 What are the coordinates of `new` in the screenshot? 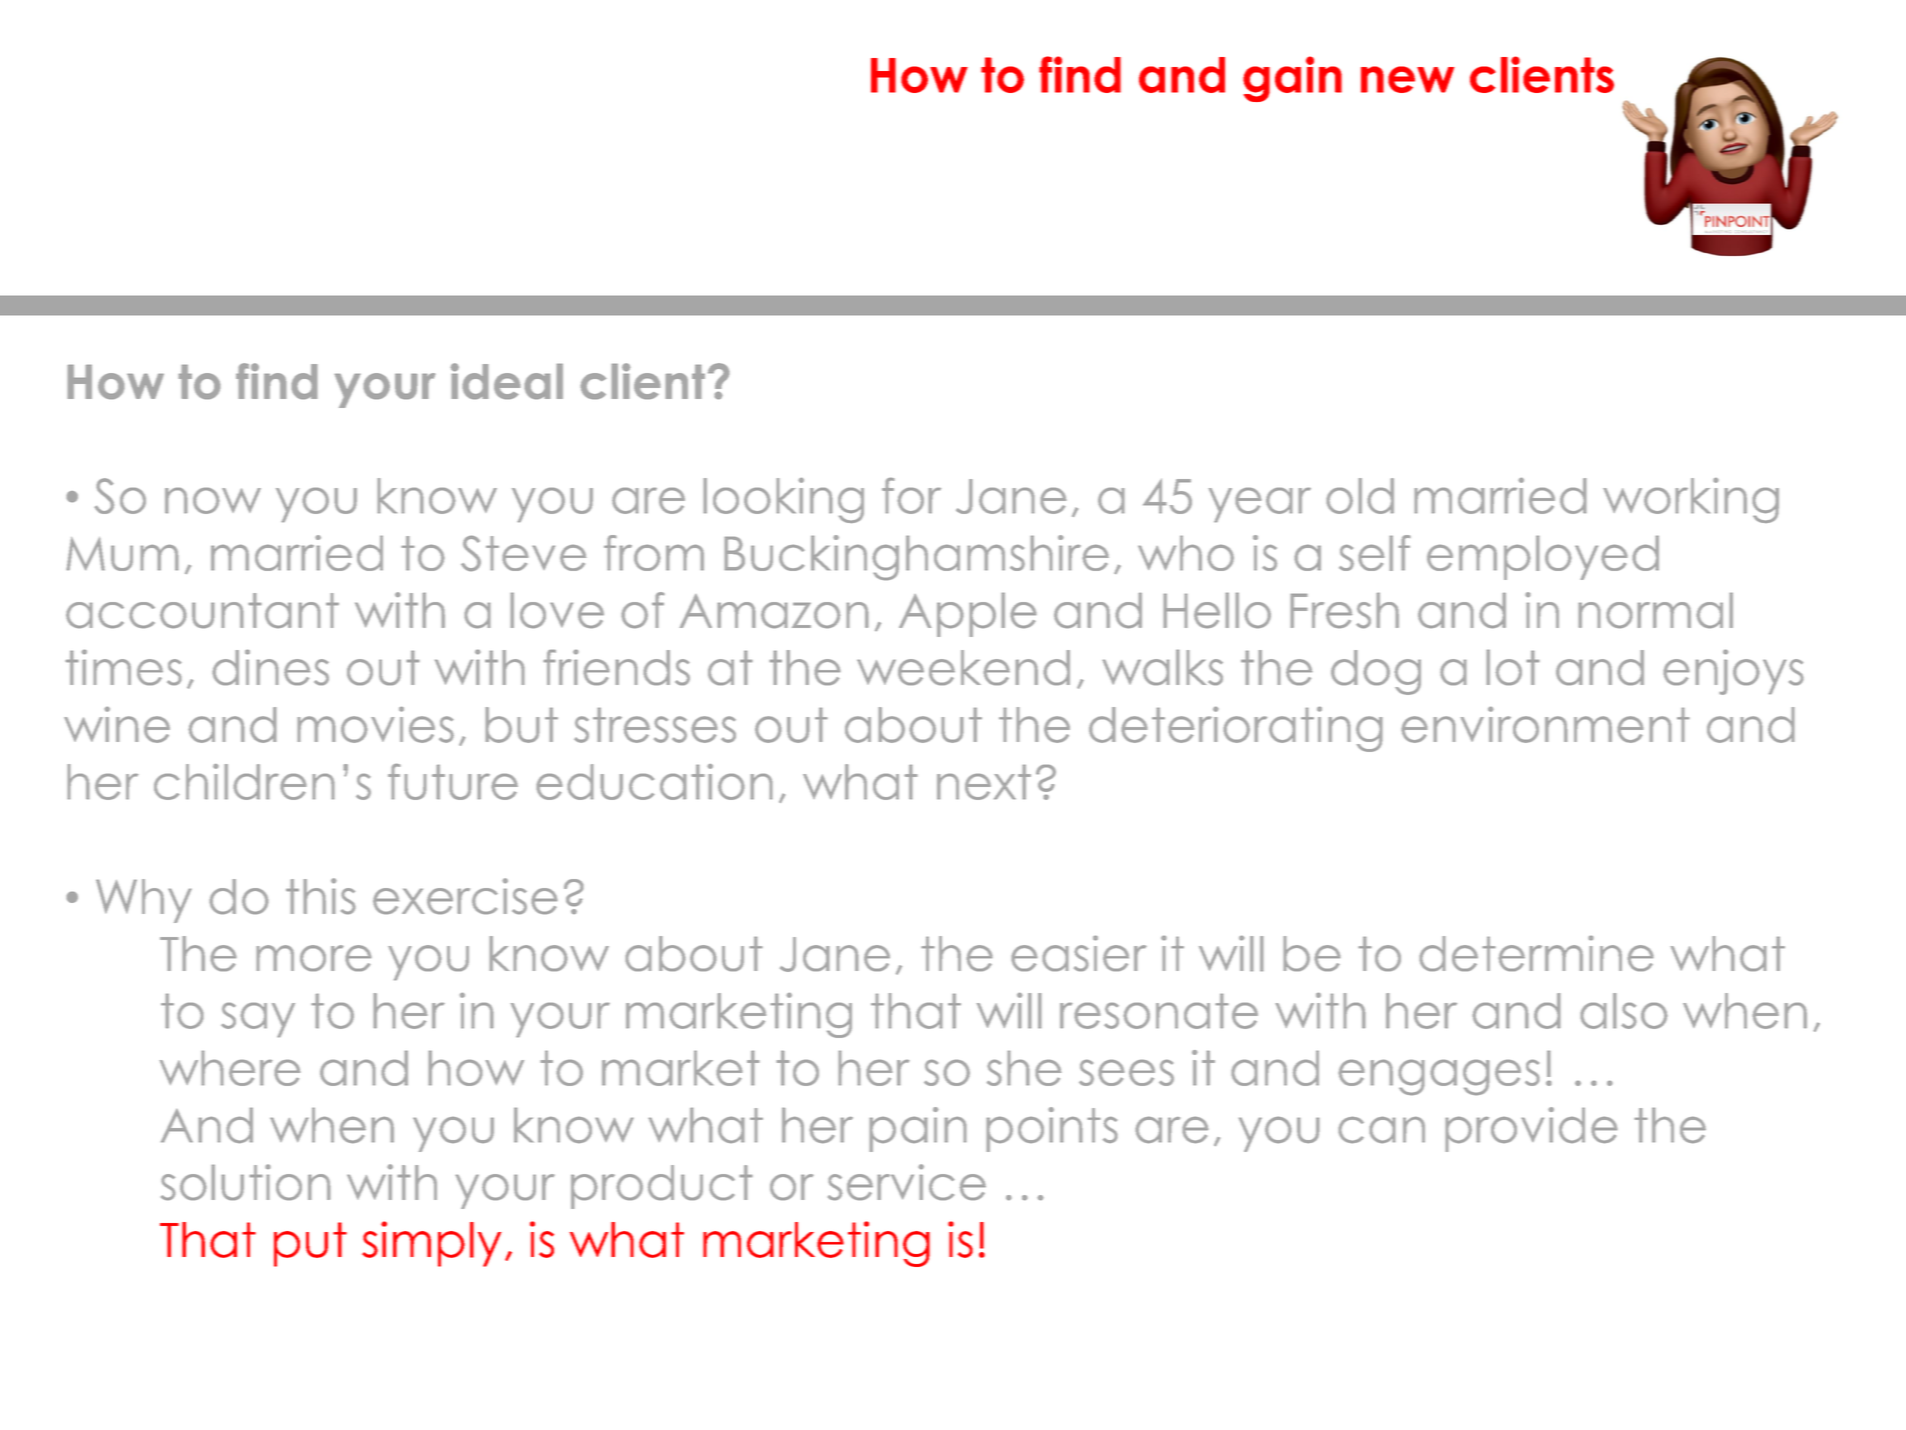 It's located at (1407, 79).
